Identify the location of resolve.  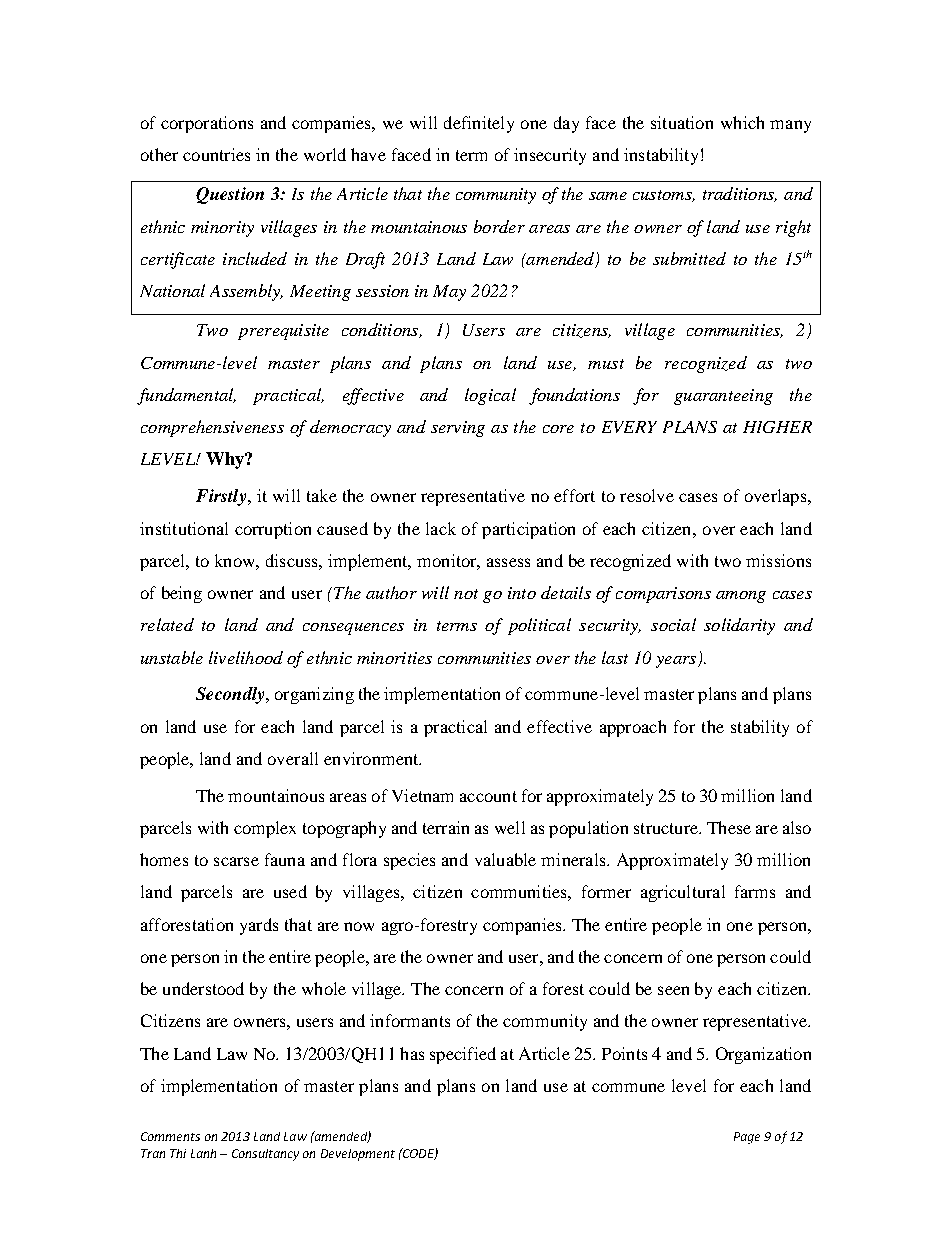
(647, 495).
